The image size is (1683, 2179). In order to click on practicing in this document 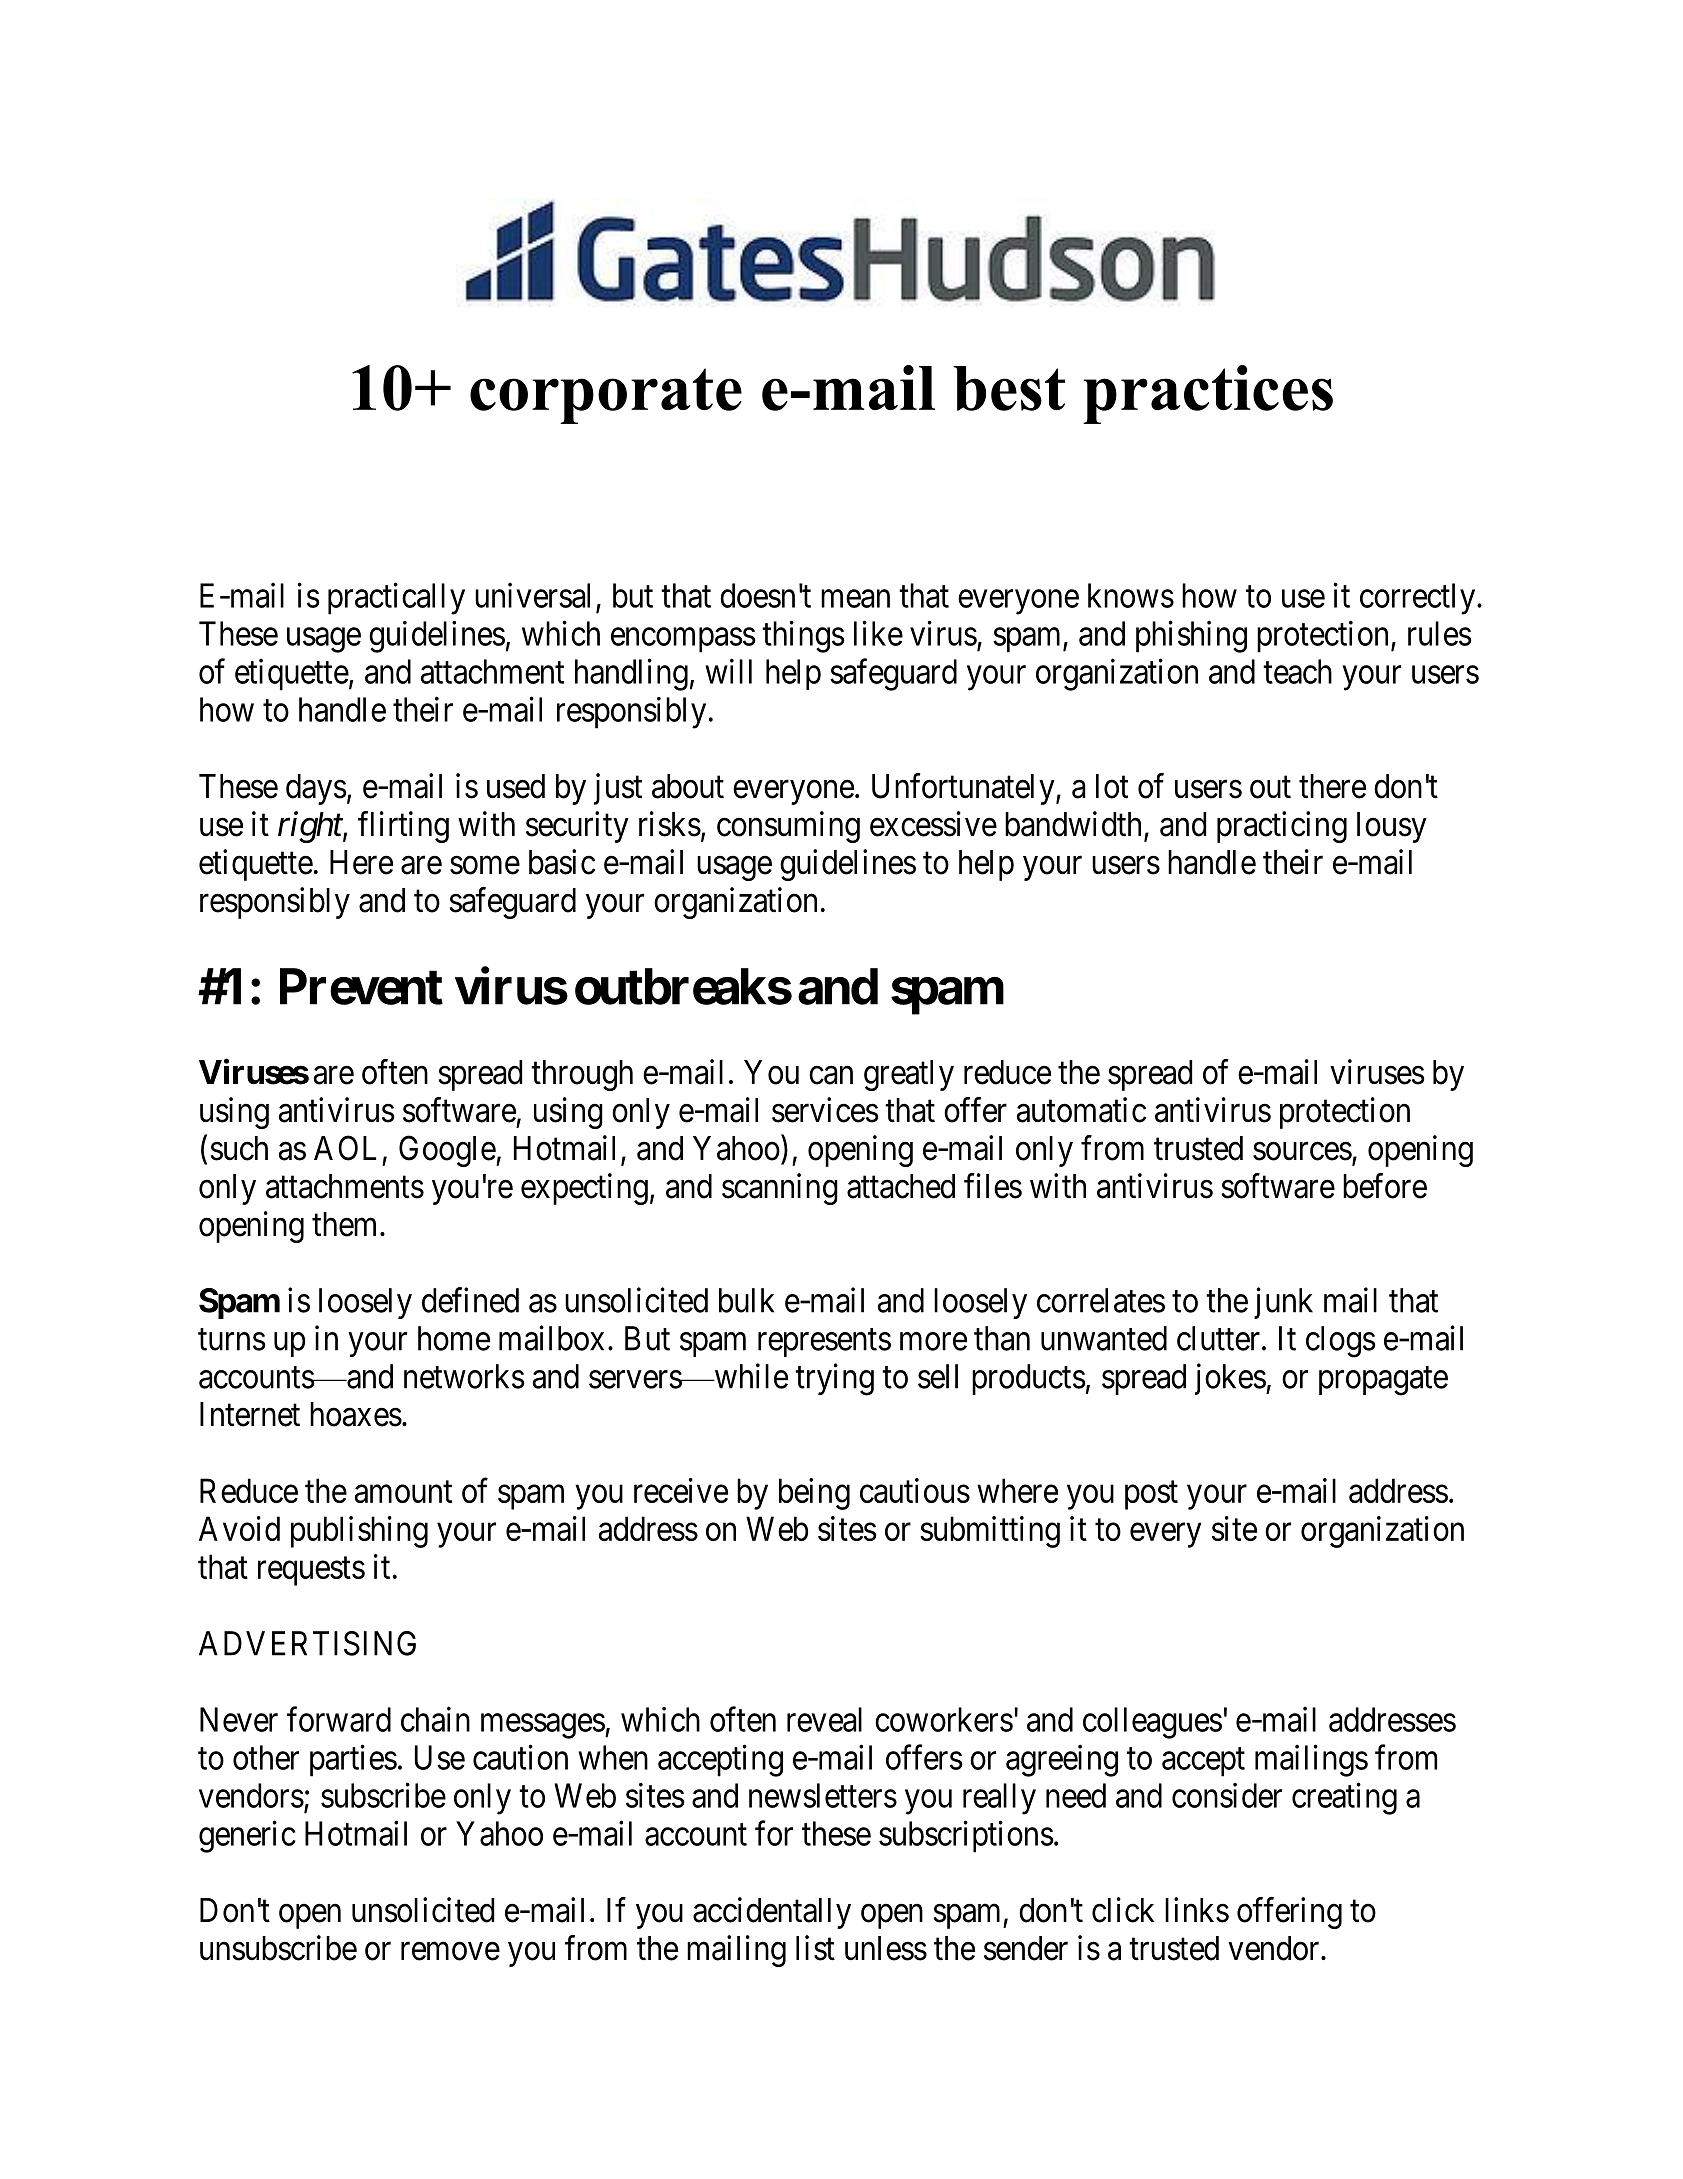, I will do `click(1282, 827)`.
